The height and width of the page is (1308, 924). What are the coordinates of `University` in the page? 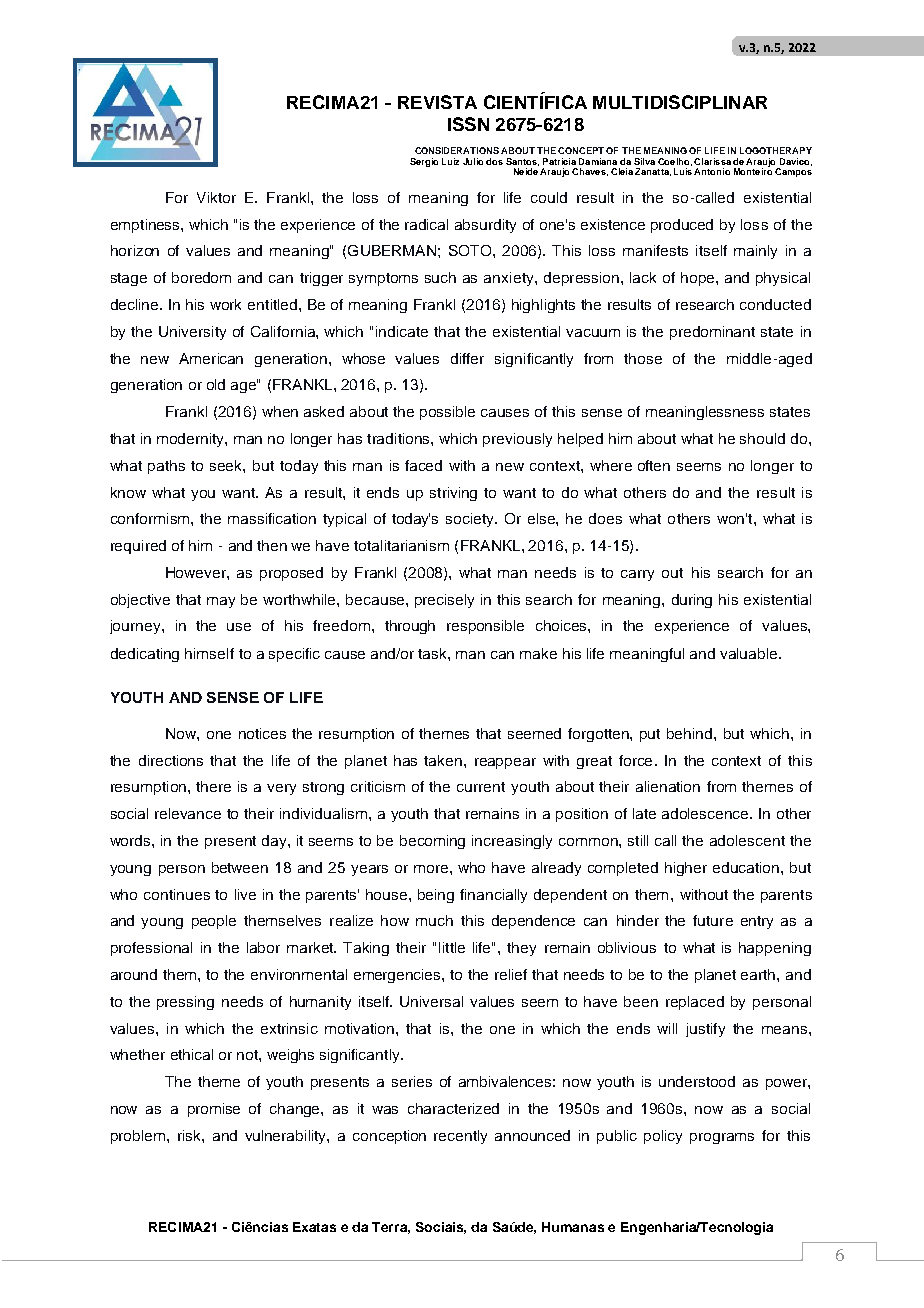 It's located at (192, 333).
